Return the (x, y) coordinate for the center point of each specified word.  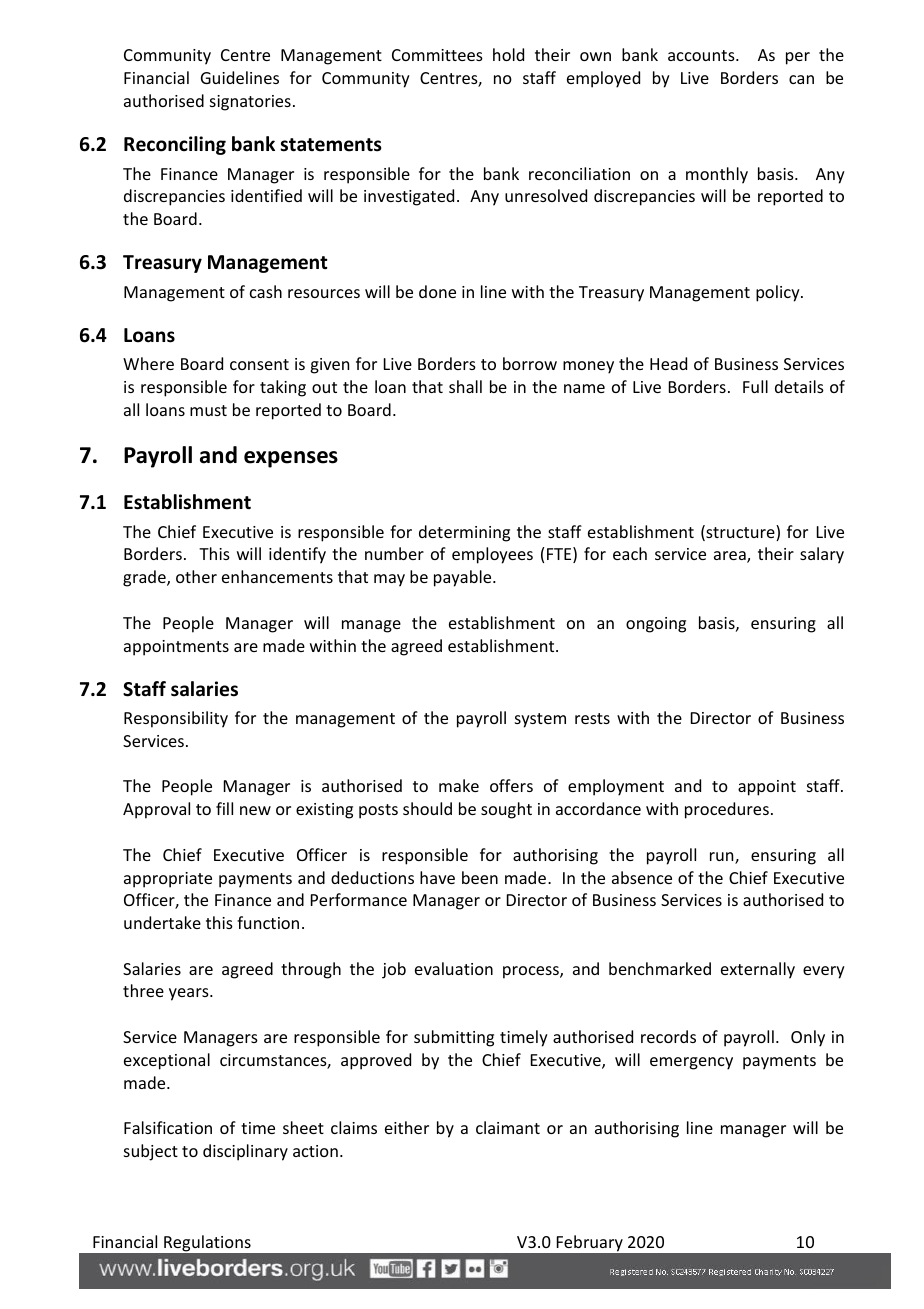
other (196, 576)
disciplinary (245, 1152)
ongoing (656, 625)
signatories (250, 103)
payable (464, 578)
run (723, 858)
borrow (530, 363)
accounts (702, 55)
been (480, 877)
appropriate (168, 880)
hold (508, 54)
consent (259, 364)
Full (755, 386)
